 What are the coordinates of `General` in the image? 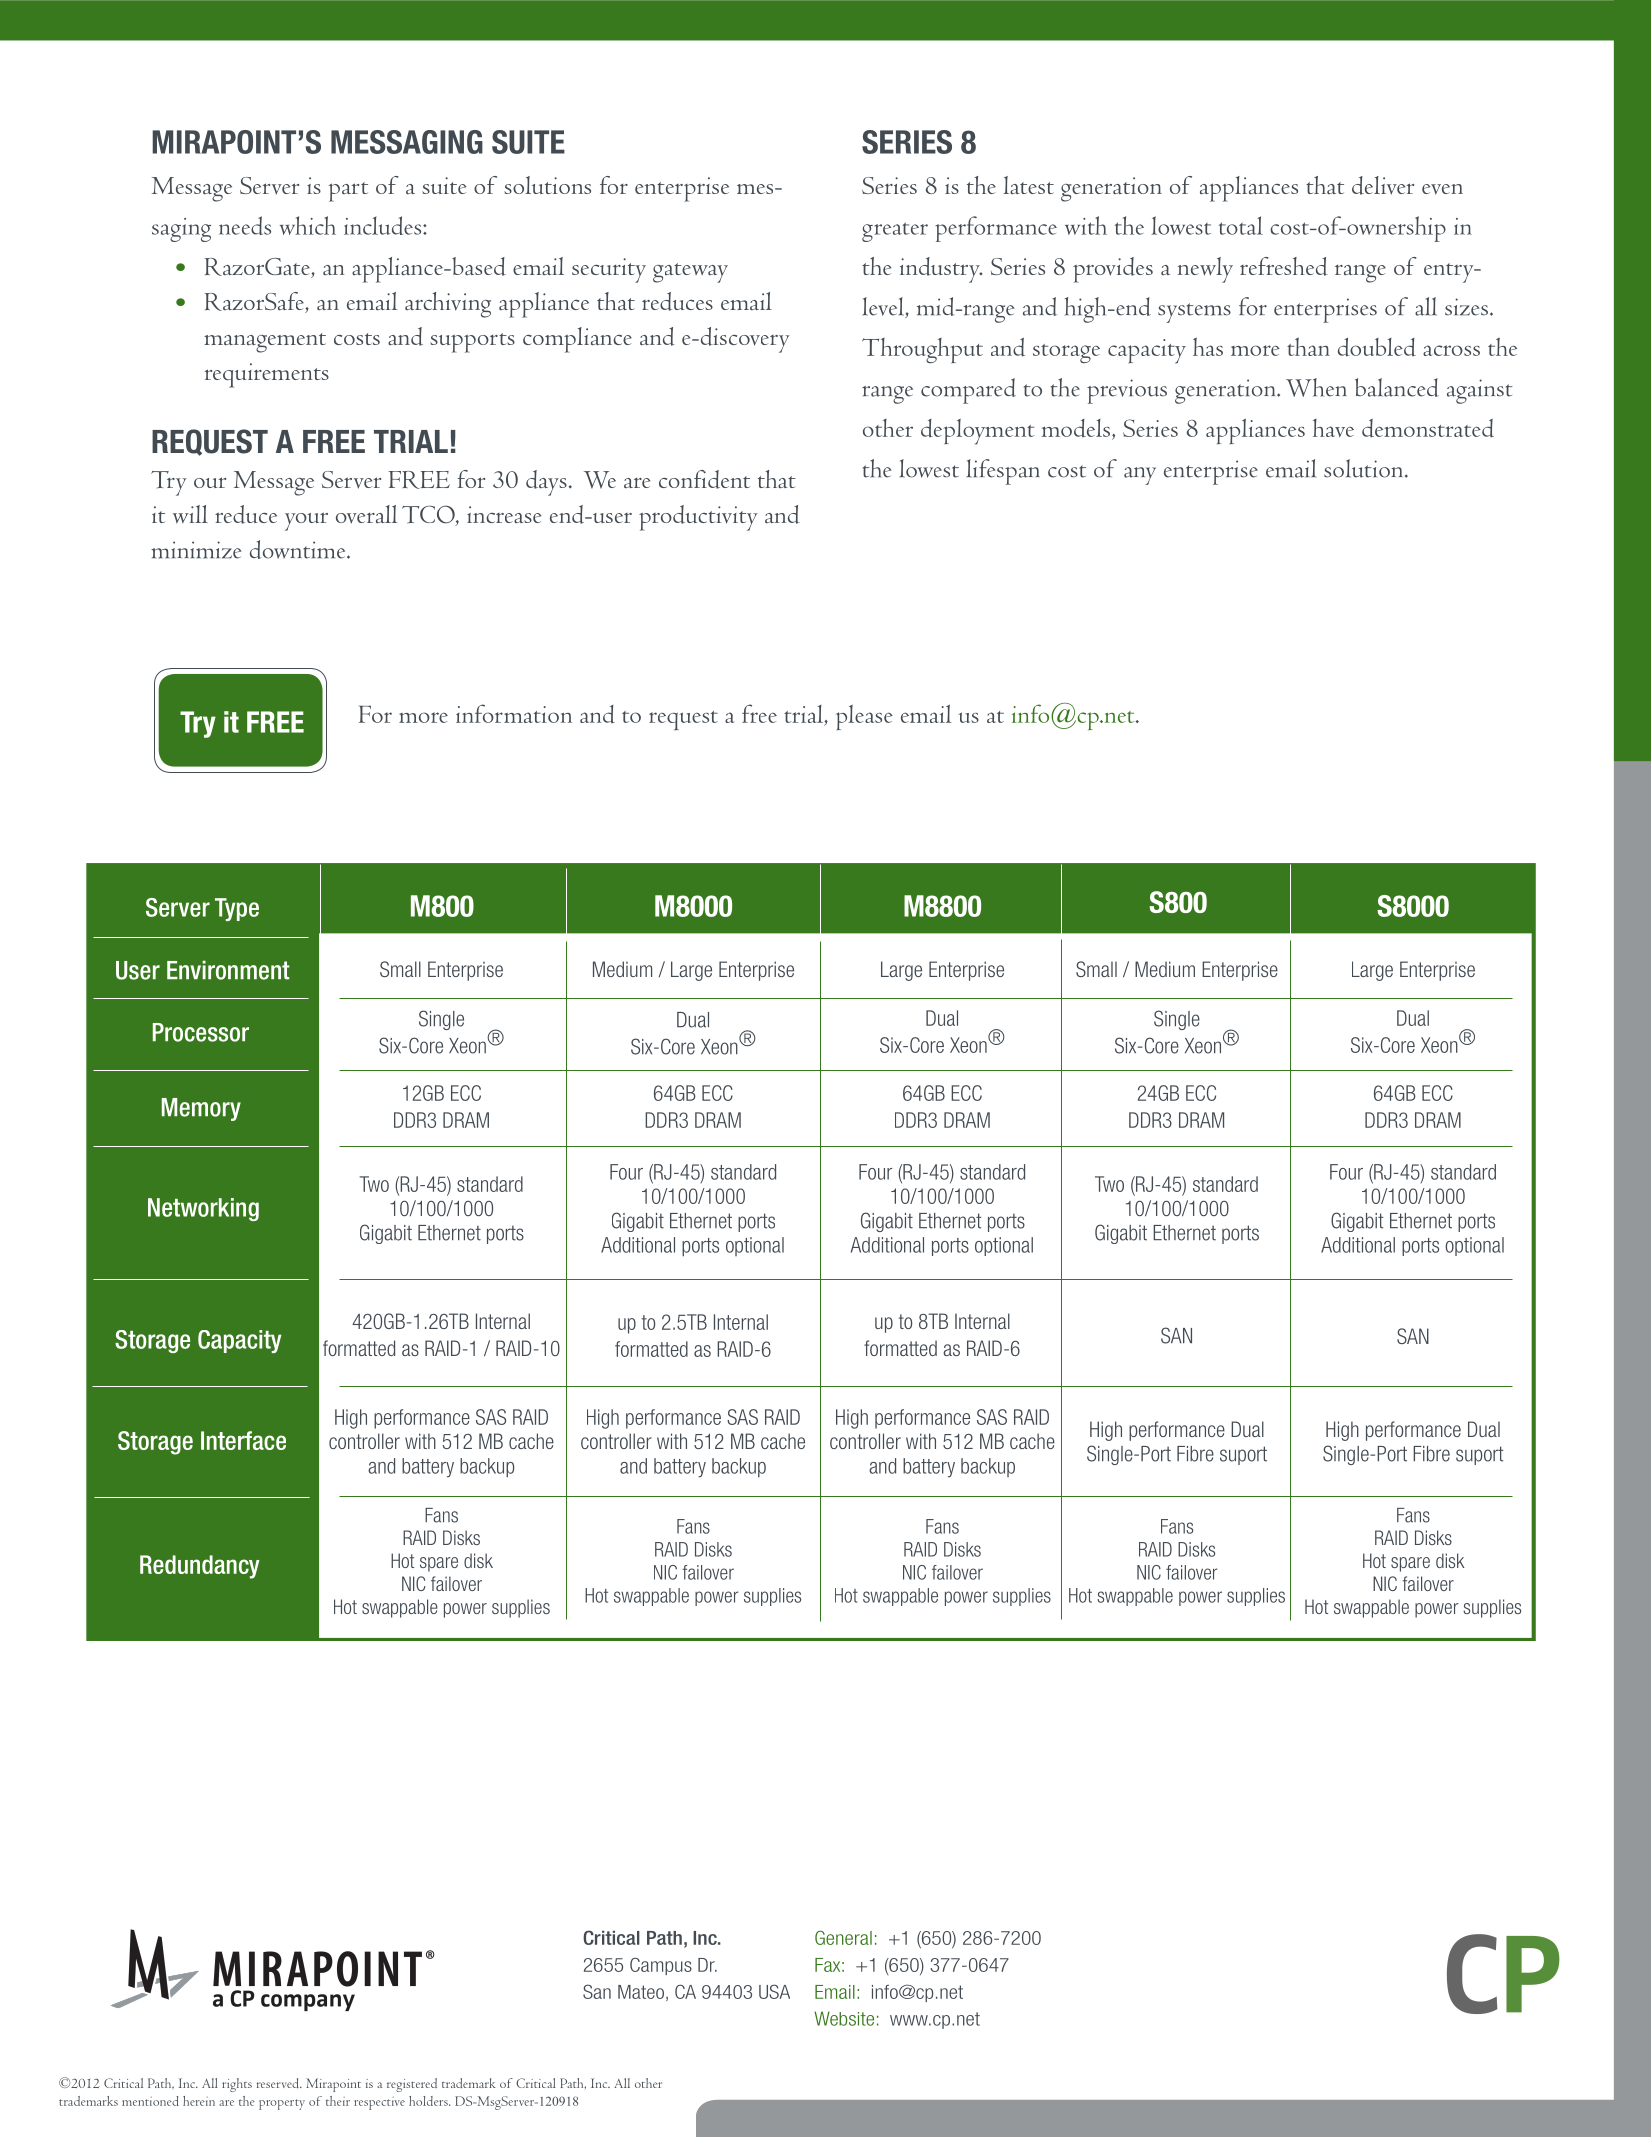 It's located at (843, 1937).
